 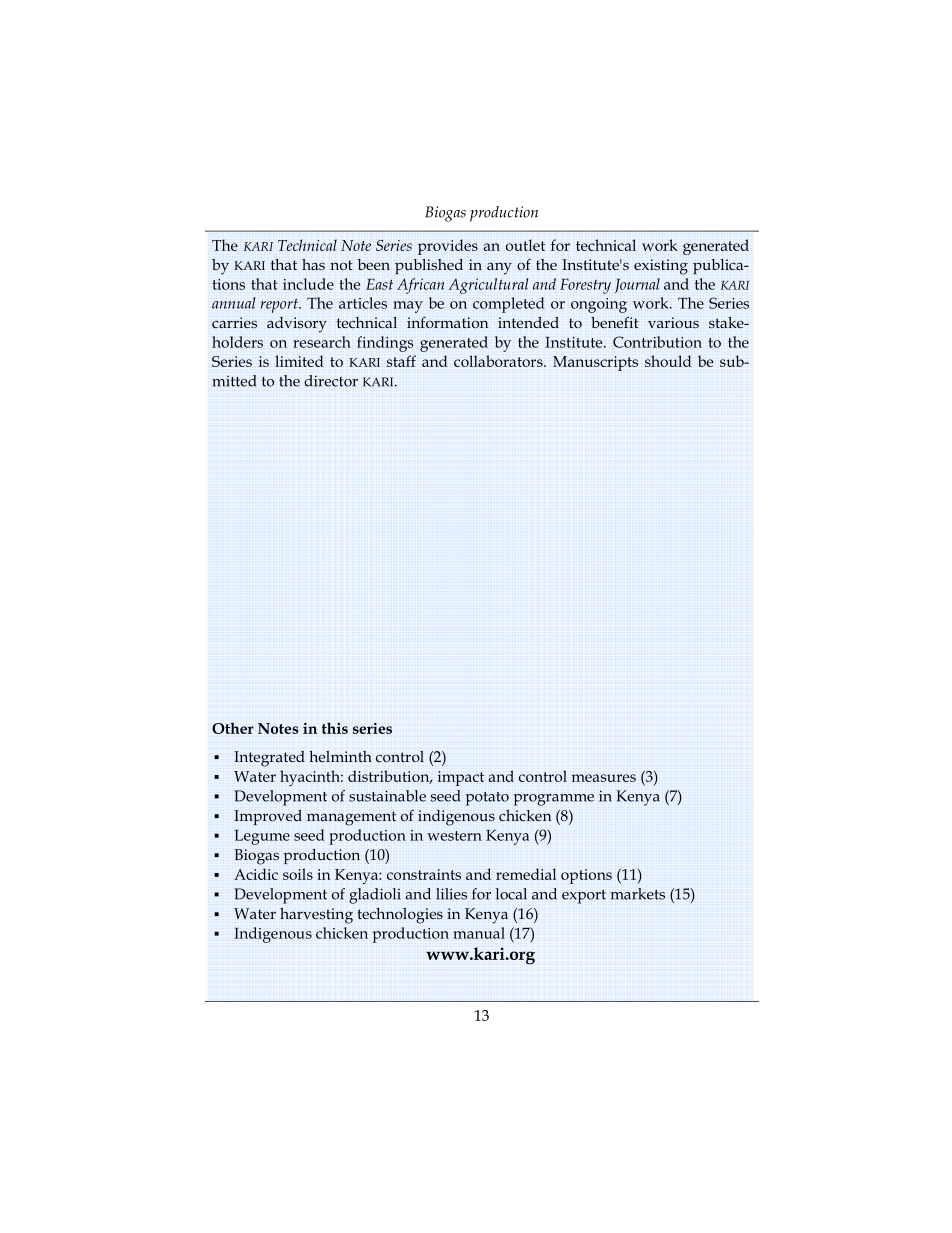 I want to click on collaborators, so click(x=499, y=361).
